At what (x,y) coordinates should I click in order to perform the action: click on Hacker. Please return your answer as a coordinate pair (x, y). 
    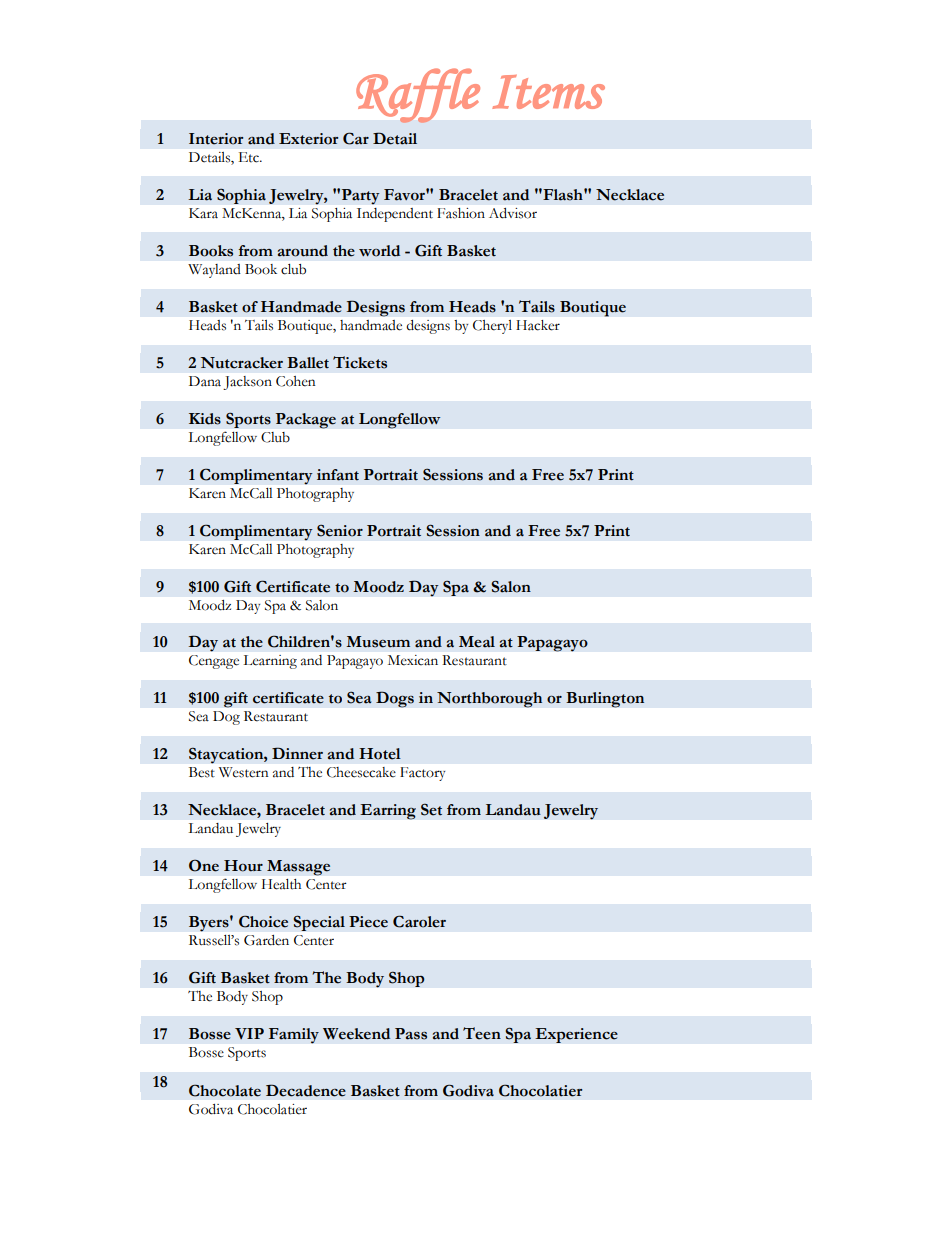
    Looking at the image, I should click on (538, 325).
